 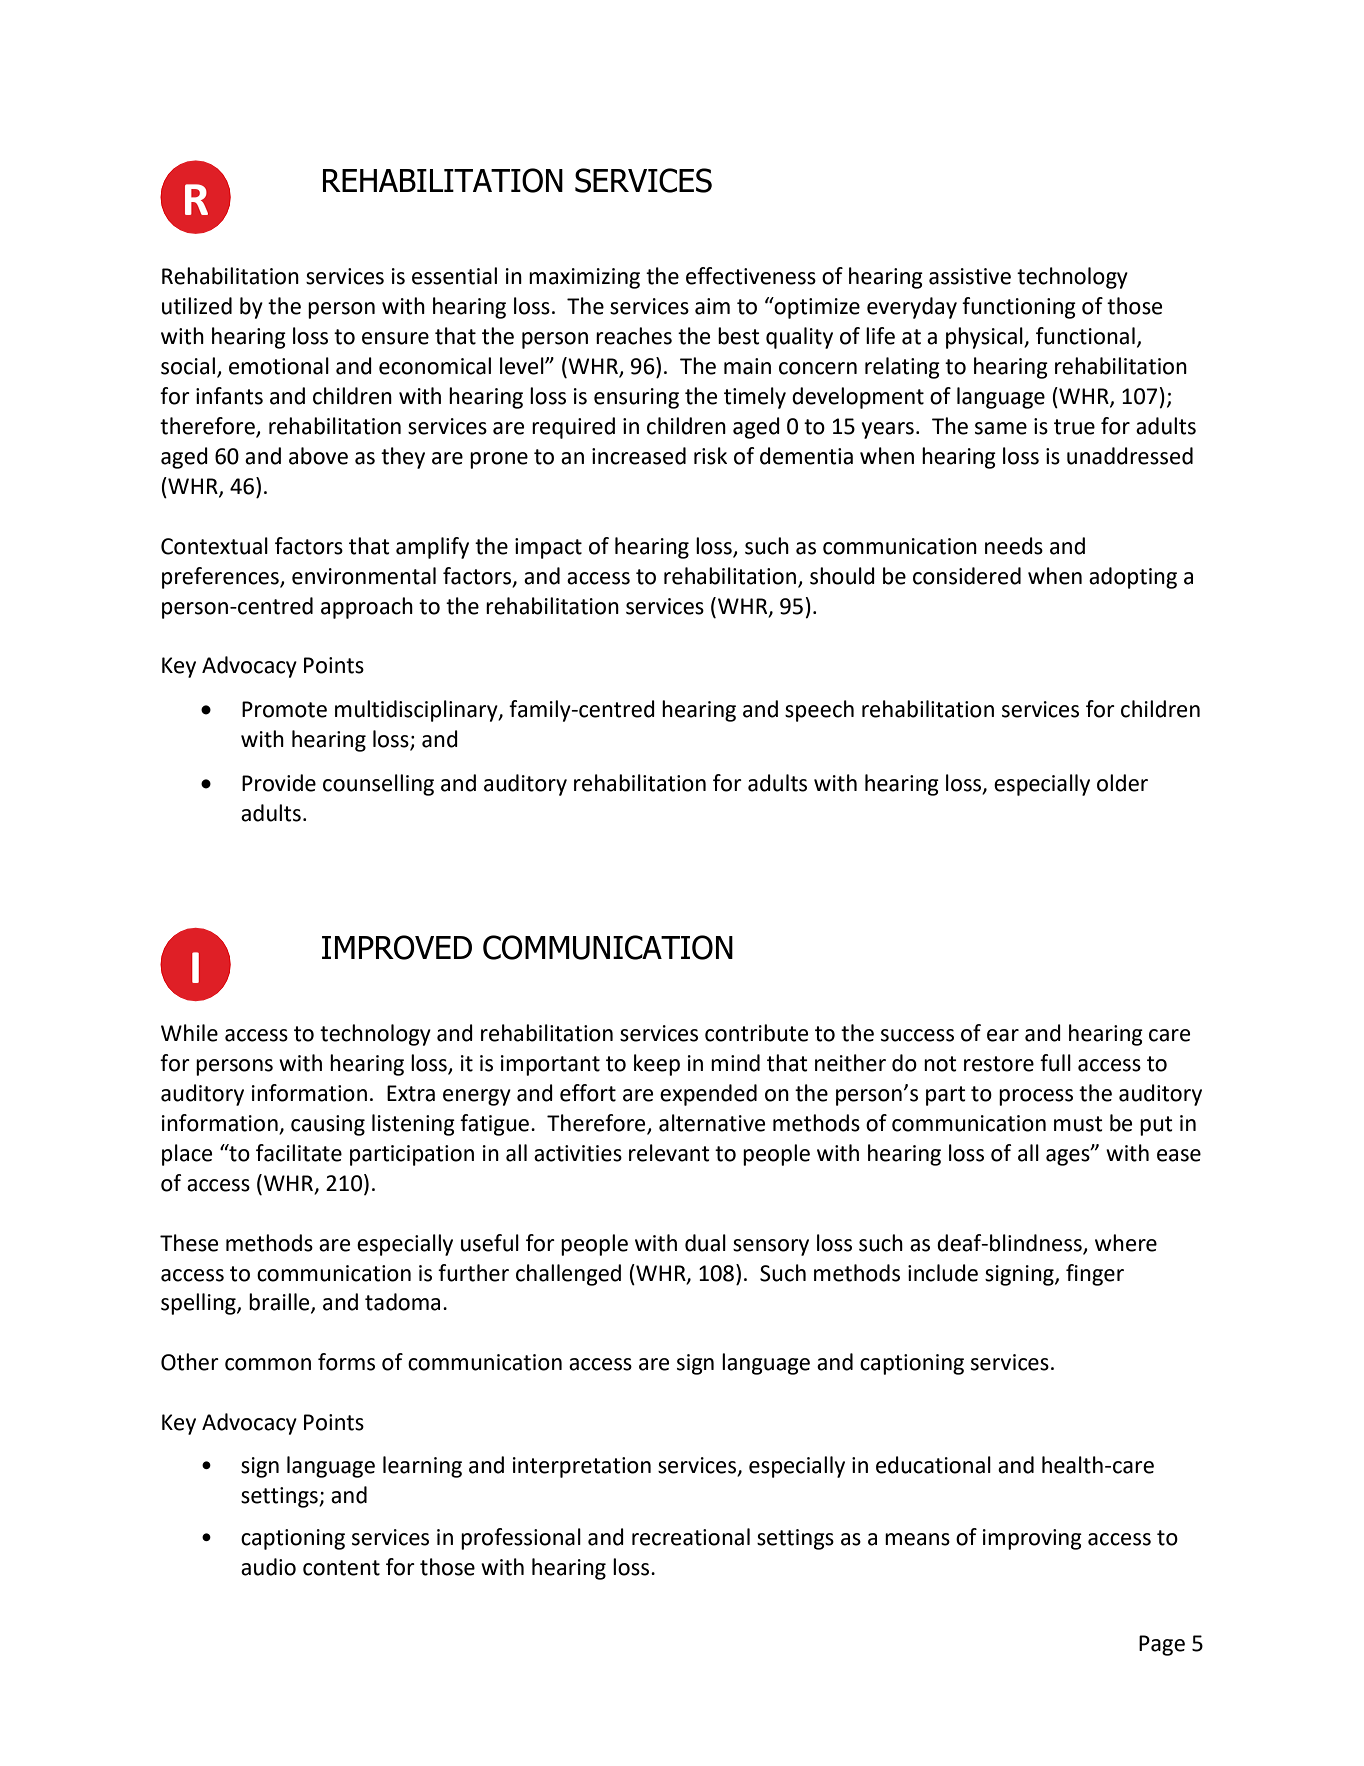 I want to click on finger, so click(x=1095, y=1275).
